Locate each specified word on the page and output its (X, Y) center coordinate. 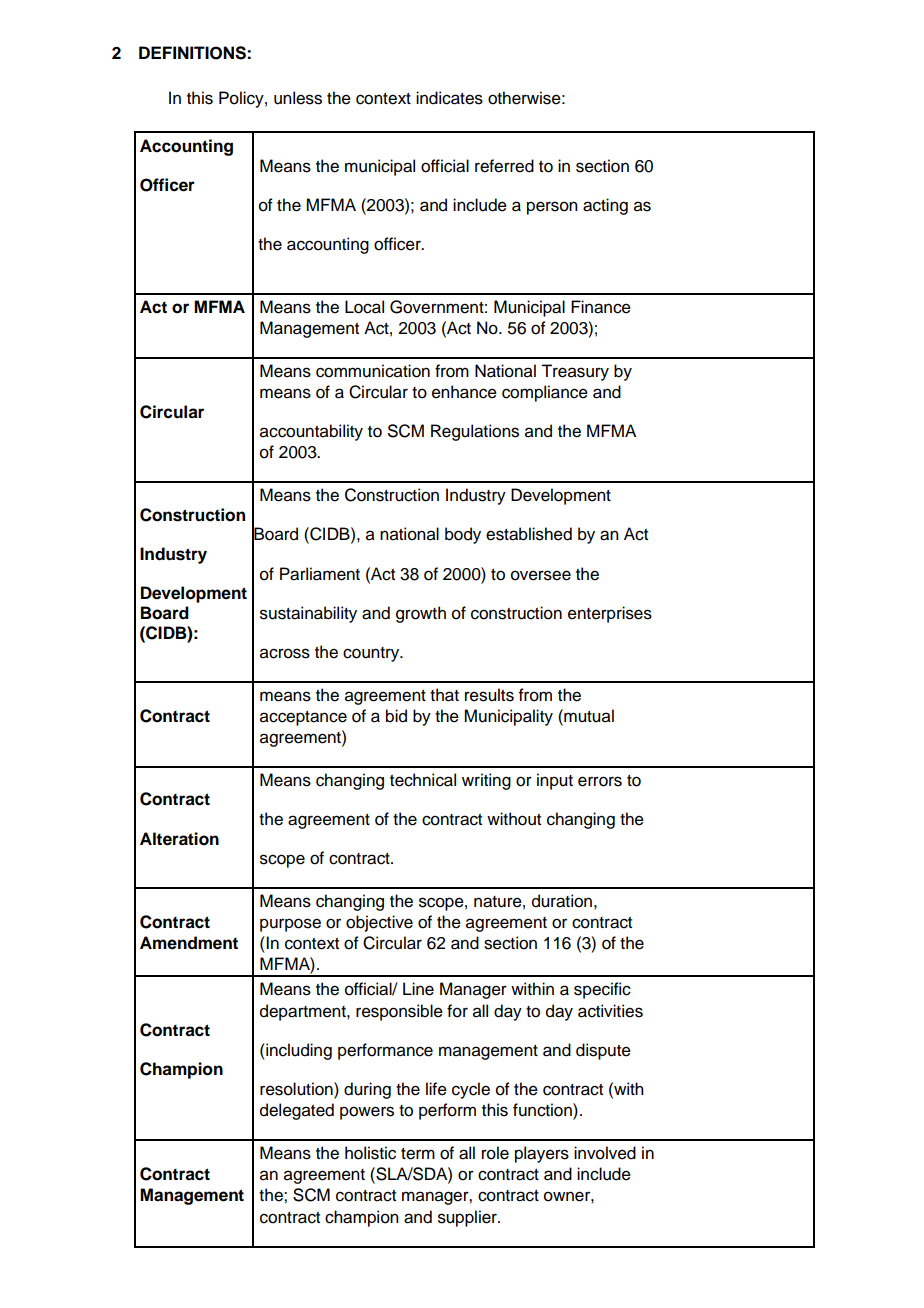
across (285, 653)
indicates (449, 98)
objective (379, 923)
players (542, 1154)
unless (298, 98)
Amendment (189, 943)
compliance (545, 393)
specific (602, 990)
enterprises (610, 614)
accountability (311, 432)
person (552, 208)
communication (373, 371)
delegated (297, 1111)
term (418, 1154)
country (372, 654)
